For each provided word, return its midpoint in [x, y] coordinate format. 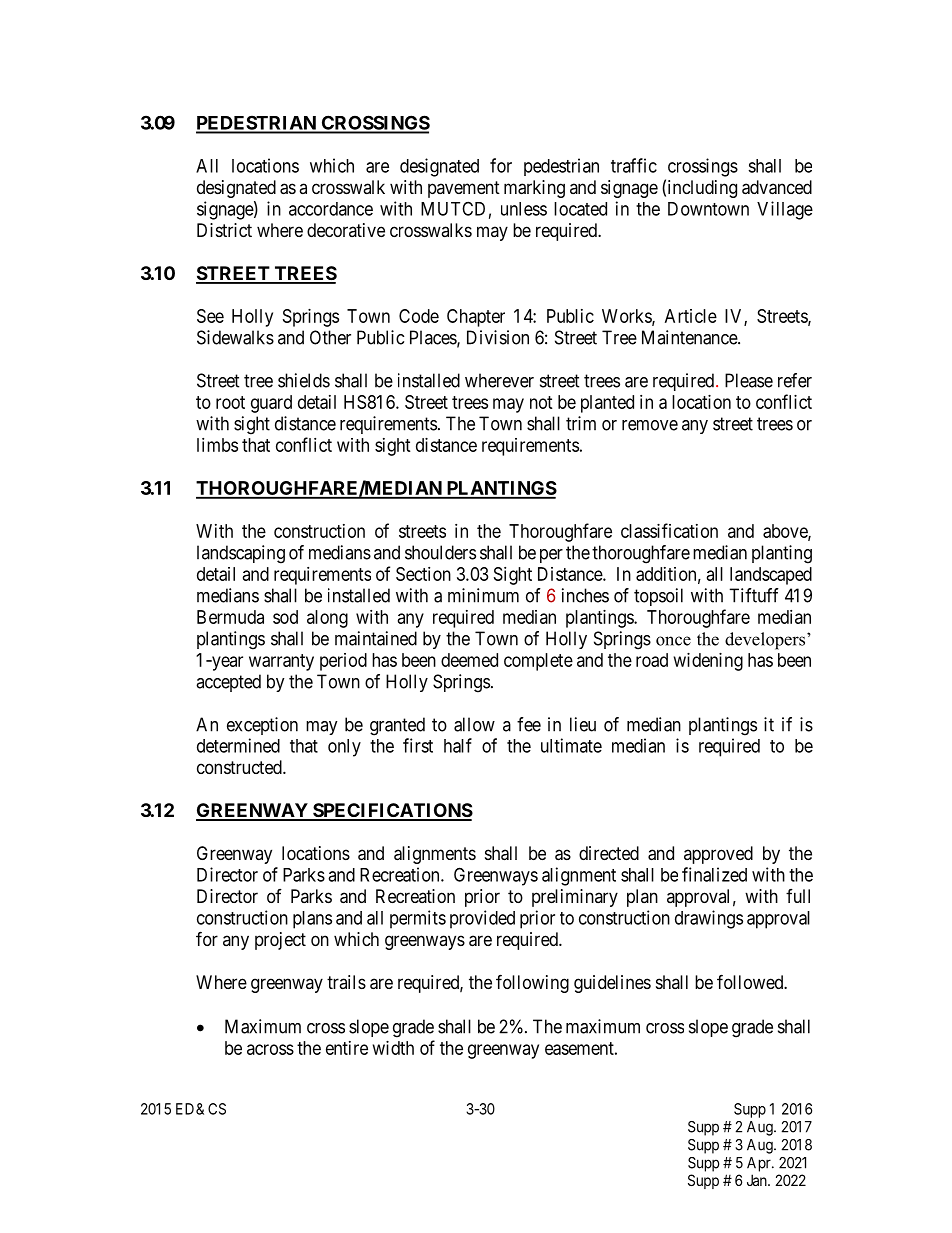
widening [708, 662]
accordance [331, 209]
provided [482, 919]
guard [271, 404]
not [541, 402]
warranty [281, 662]
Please [749, 380]
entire [347, 1048]
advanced [777, 187]
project [280, 941]
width [393, 1048]
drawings [709, 919]
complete [538, 662]
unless [524, 209]
